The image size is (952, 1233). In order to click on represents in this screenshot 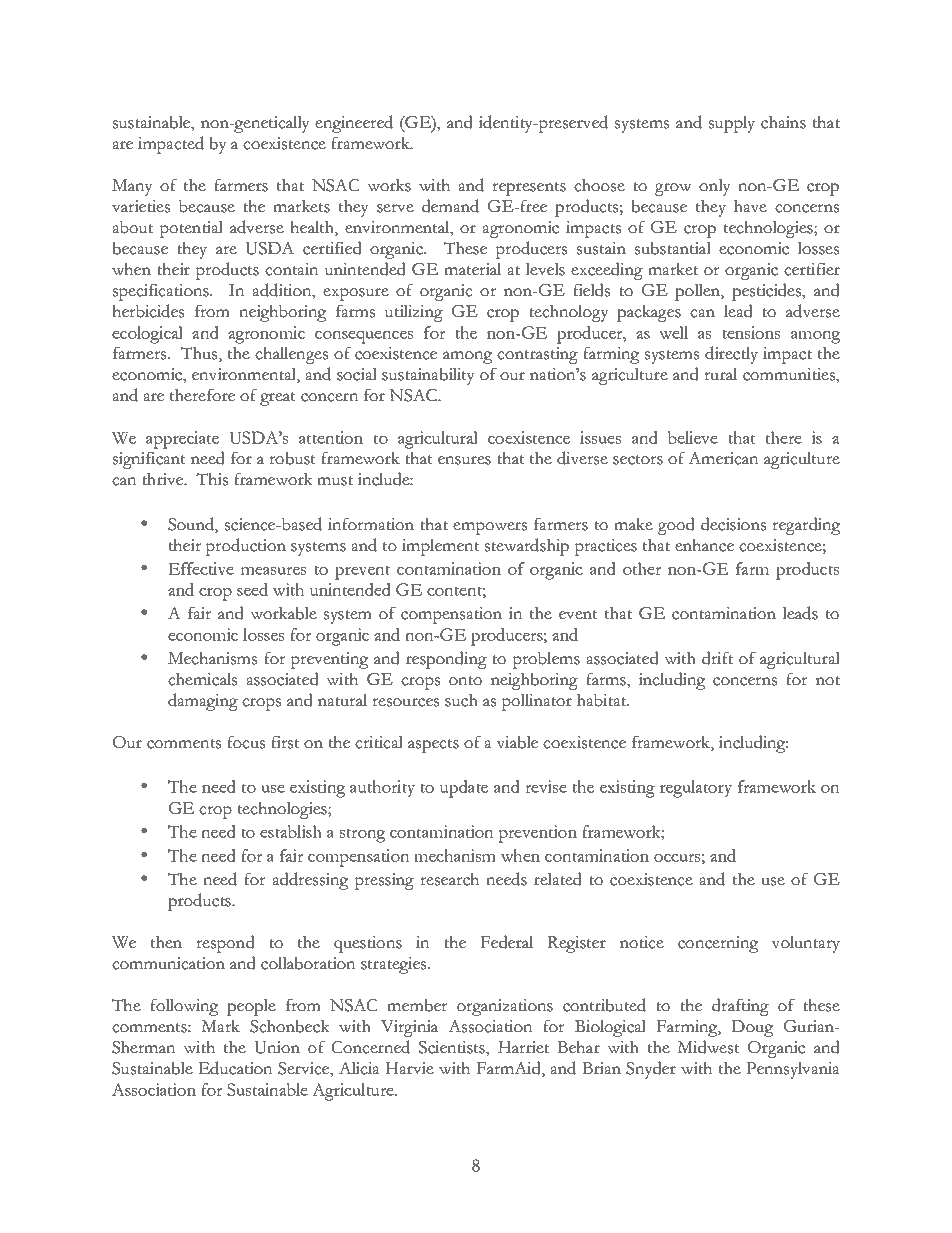, I will do `click(529, 189)`.
